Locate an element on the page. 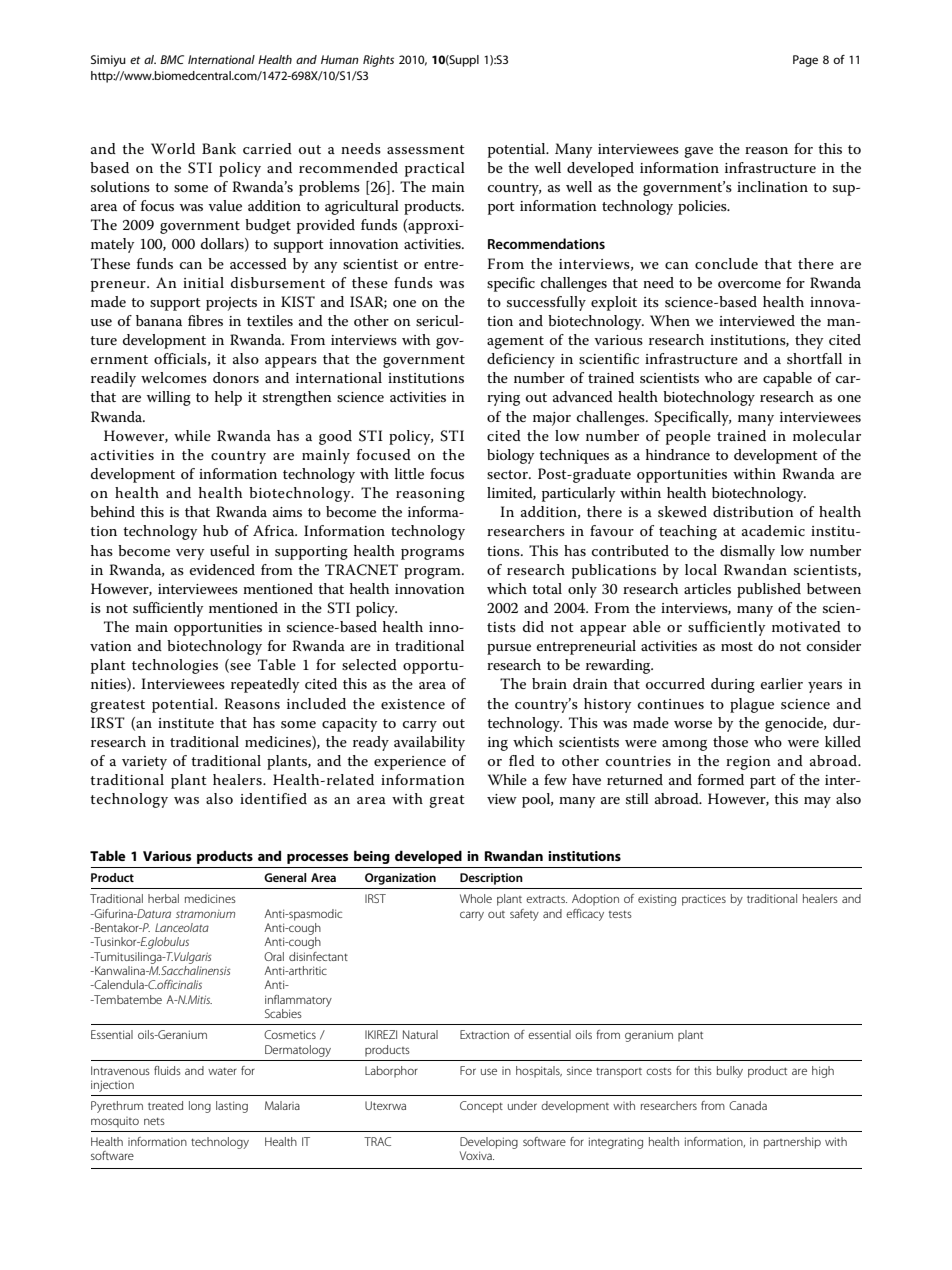 This page has height=1270, width=952. evidenced is located at coordinates (222, 569).
